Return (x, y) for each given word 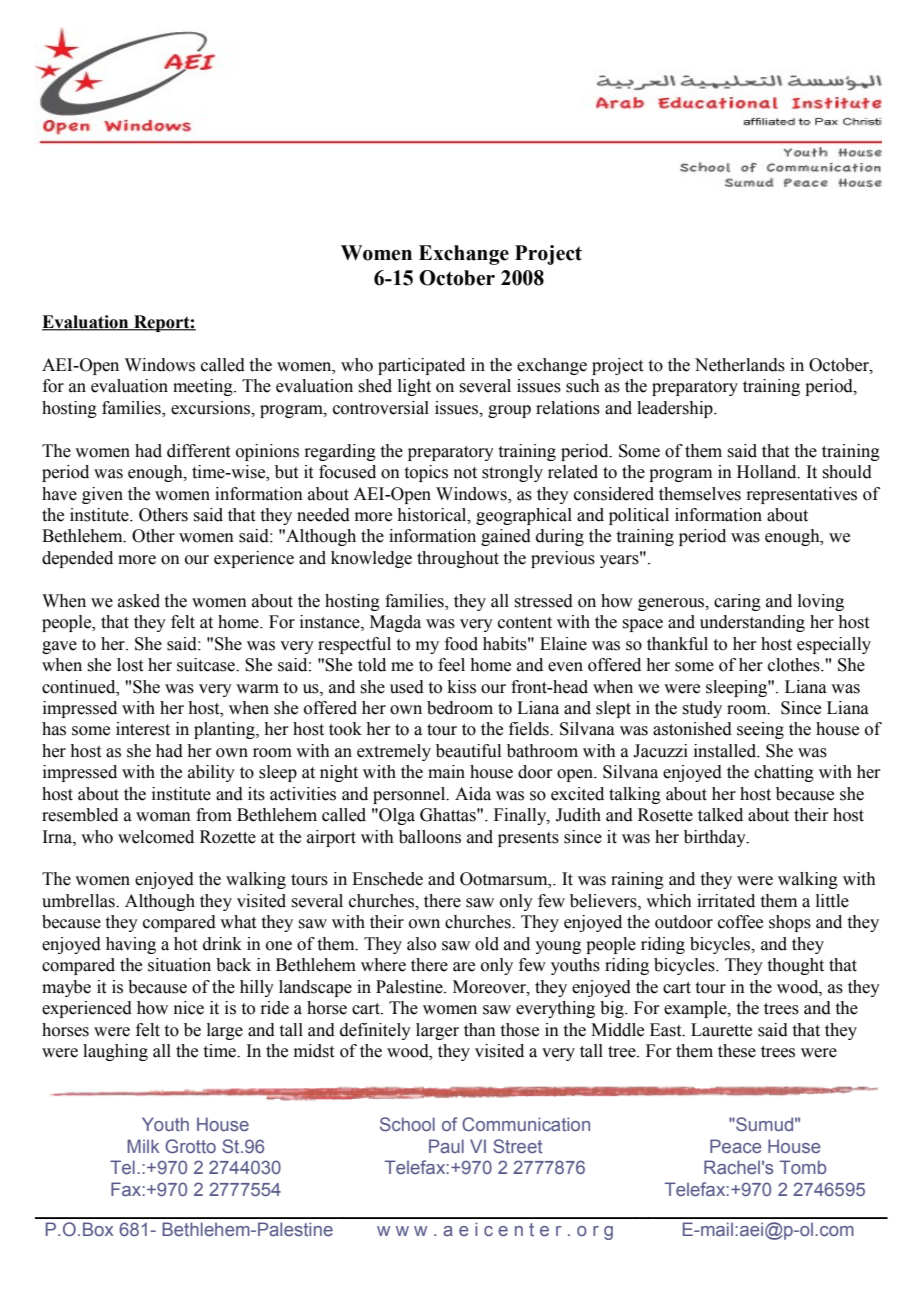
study (702, 709)
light (414, 387)
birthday (716, 838)
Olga (396, 816)
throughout (458, 559)
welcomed (156, 837)
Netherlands (740, 365)
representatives (801, 495)
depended (77, 559)
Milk (143, 1146)
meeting (204, 387)
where (383, 965)
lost (130, 665)
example (696, 1009)
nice (189, 1008)
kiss (462, 687)
